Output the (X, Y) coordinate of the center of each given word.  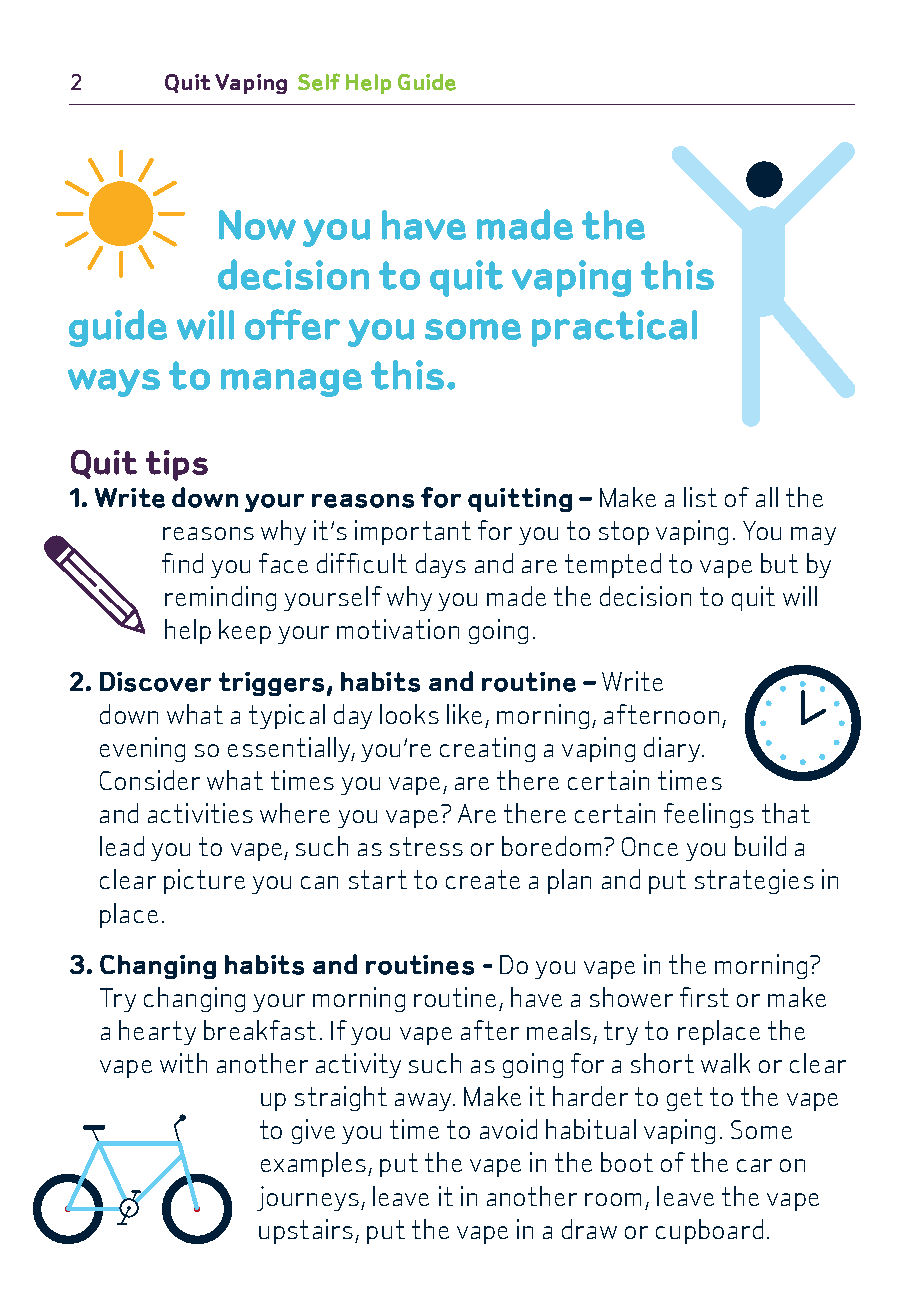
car (754, 1165)
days (441, 565)
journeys (308, 1198)
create (483, 879)
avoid (508, 1129)
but (779, 563)
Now (257, 225)
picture (204, 881)
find (182, 563)
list (700, 497)
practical (614, 328)
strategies (754, 881)
